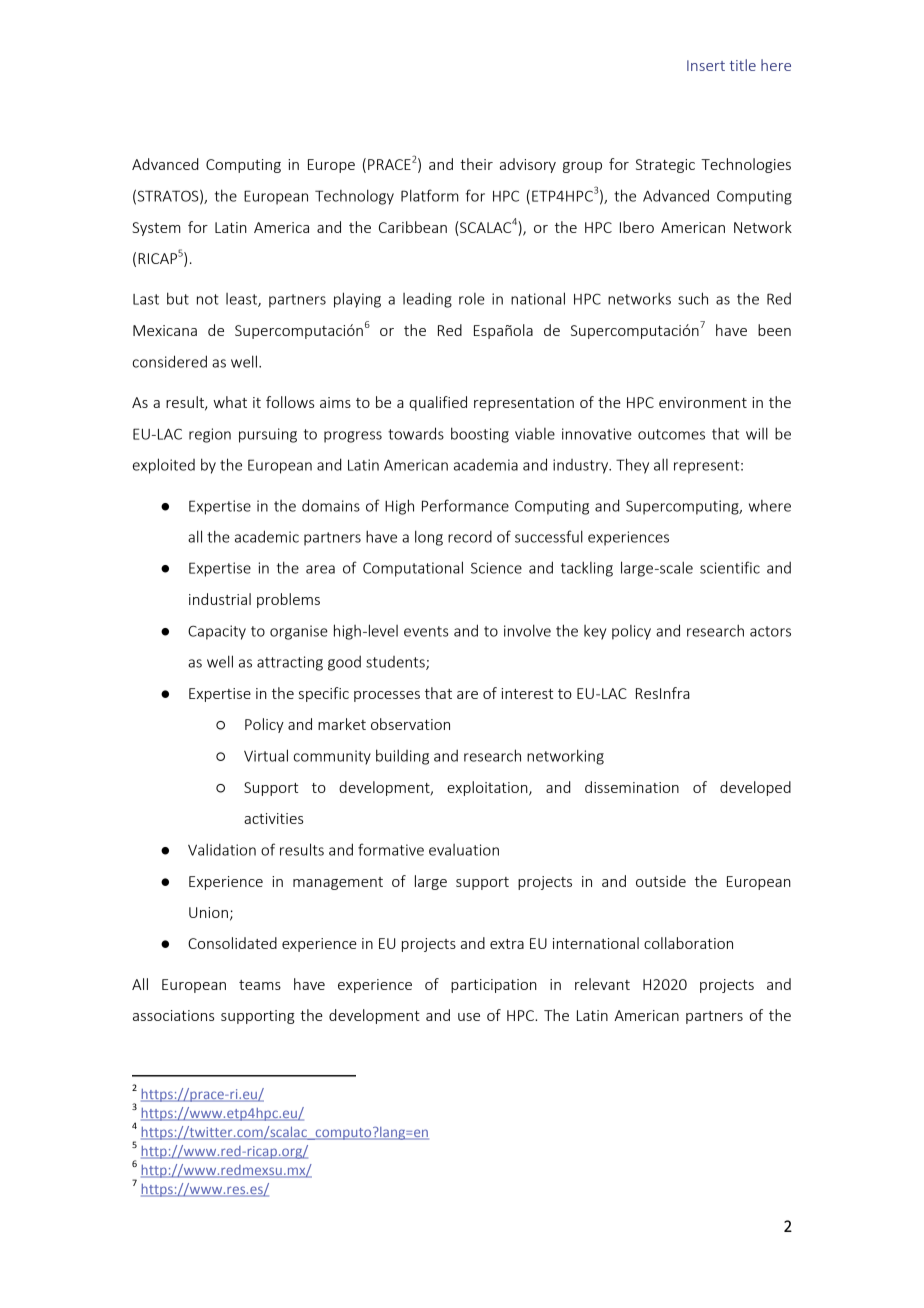 This image has height=1308, width=924. What do you see at coordinates (476, 164) in the image?
I see `their` at bounding box center [476, 164].
